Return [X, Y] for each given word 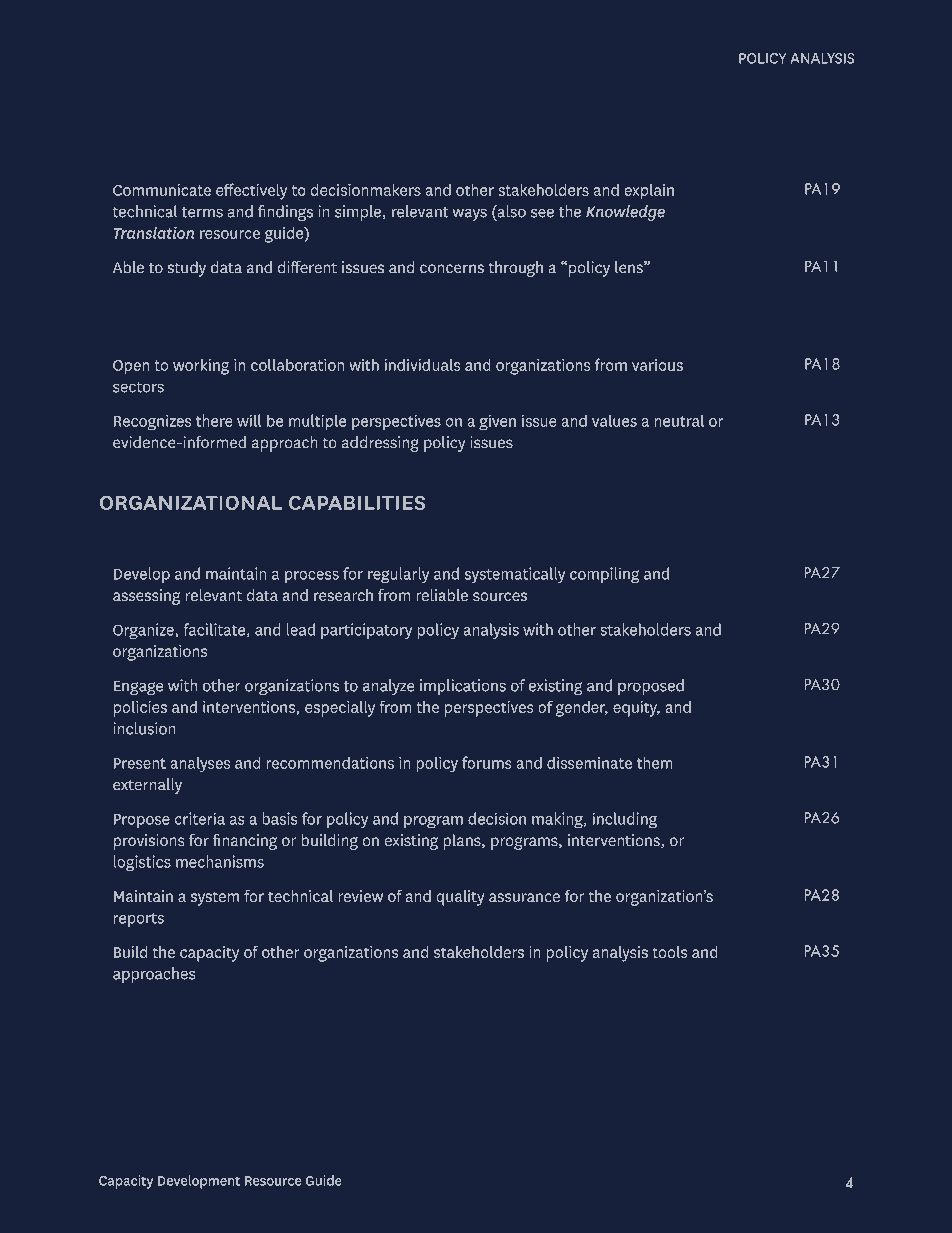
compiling [604, 575]
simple [358, 213]
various [657, 365]
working [201, 366]
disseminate [589, 762]
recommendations [330, 762]
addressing [380, 444]
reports [139, 920]
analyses [200, 764]
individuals [422, 365]
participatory [366, 631]
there [214, 420]
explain [649, 192]
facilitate [214, 629]
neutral [679, 420]
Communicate [162, 190]
